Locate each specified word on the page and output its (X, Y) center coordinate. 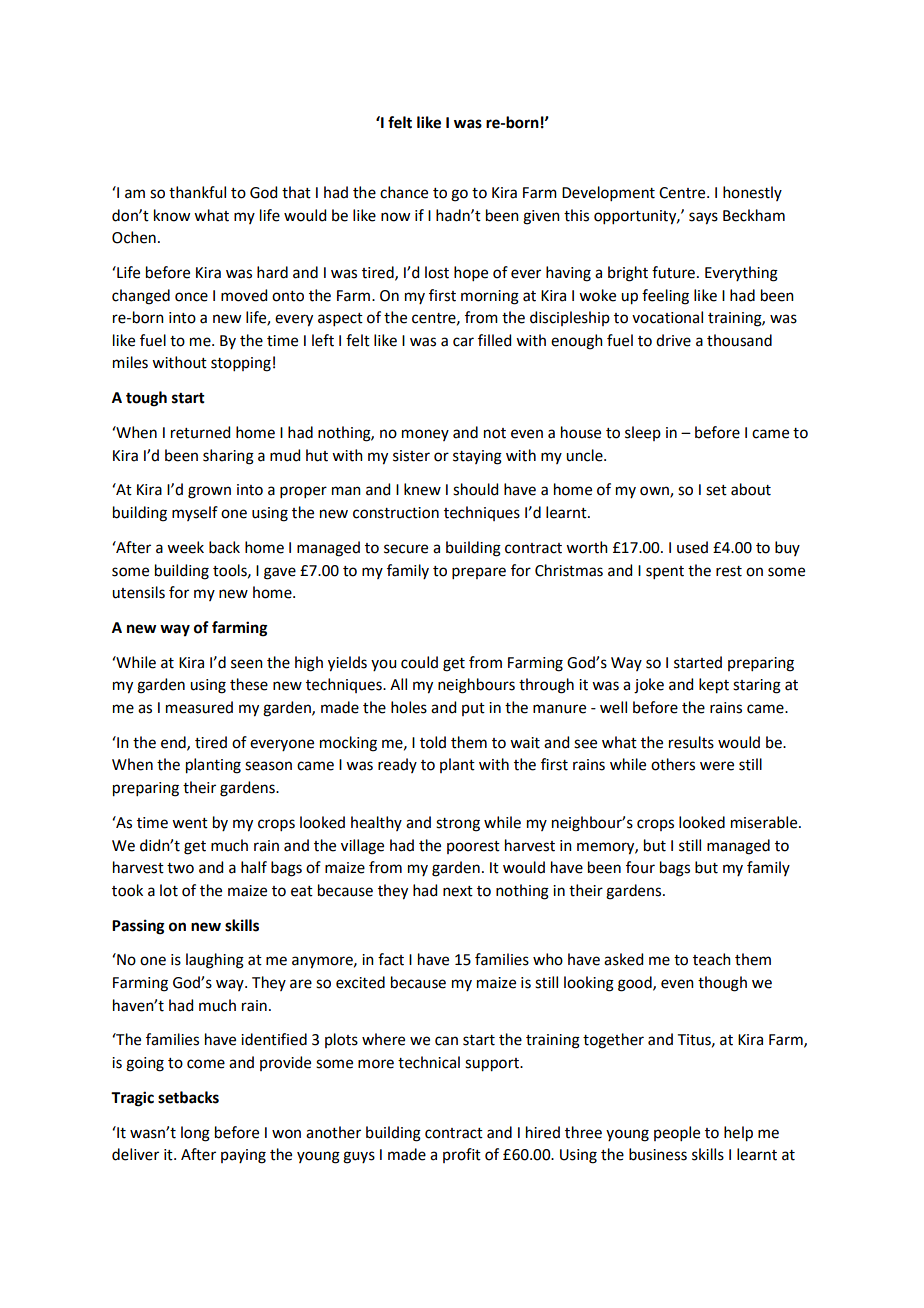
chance (404, 192)
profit (462, 1155)
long (195, 1134)
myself (195, 513)
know (172, 215)
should (475, 489)
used (692, 547)
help (738, 1134)
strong (458, 825)
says (703, 218)
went (190, 823)
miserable (765, 822)
